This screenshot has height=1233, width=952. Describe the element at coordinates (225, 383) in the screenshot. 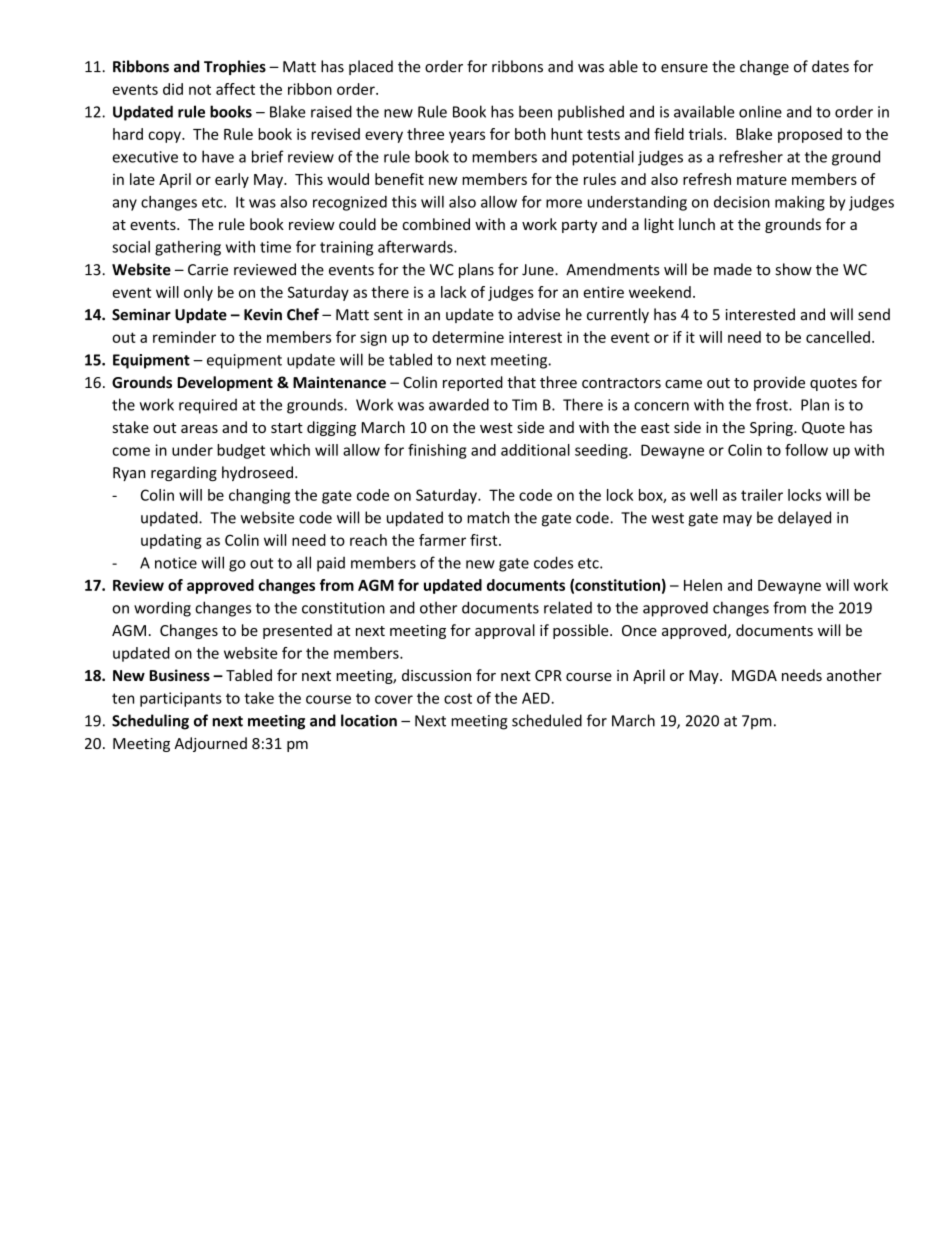

I see `Development` at that location.
